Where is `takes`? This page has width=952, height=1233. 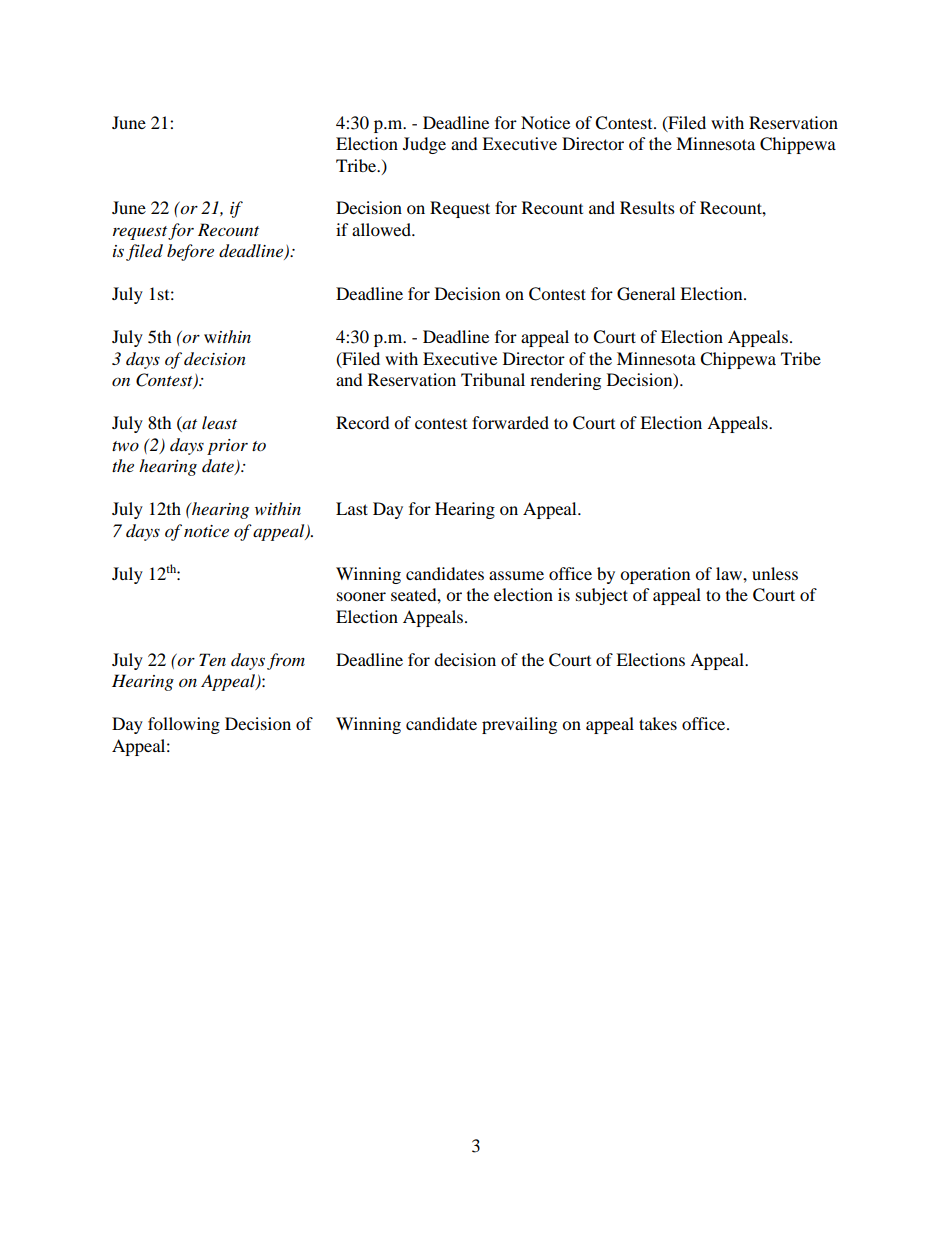
takes is located at coordinates (658, 723).
